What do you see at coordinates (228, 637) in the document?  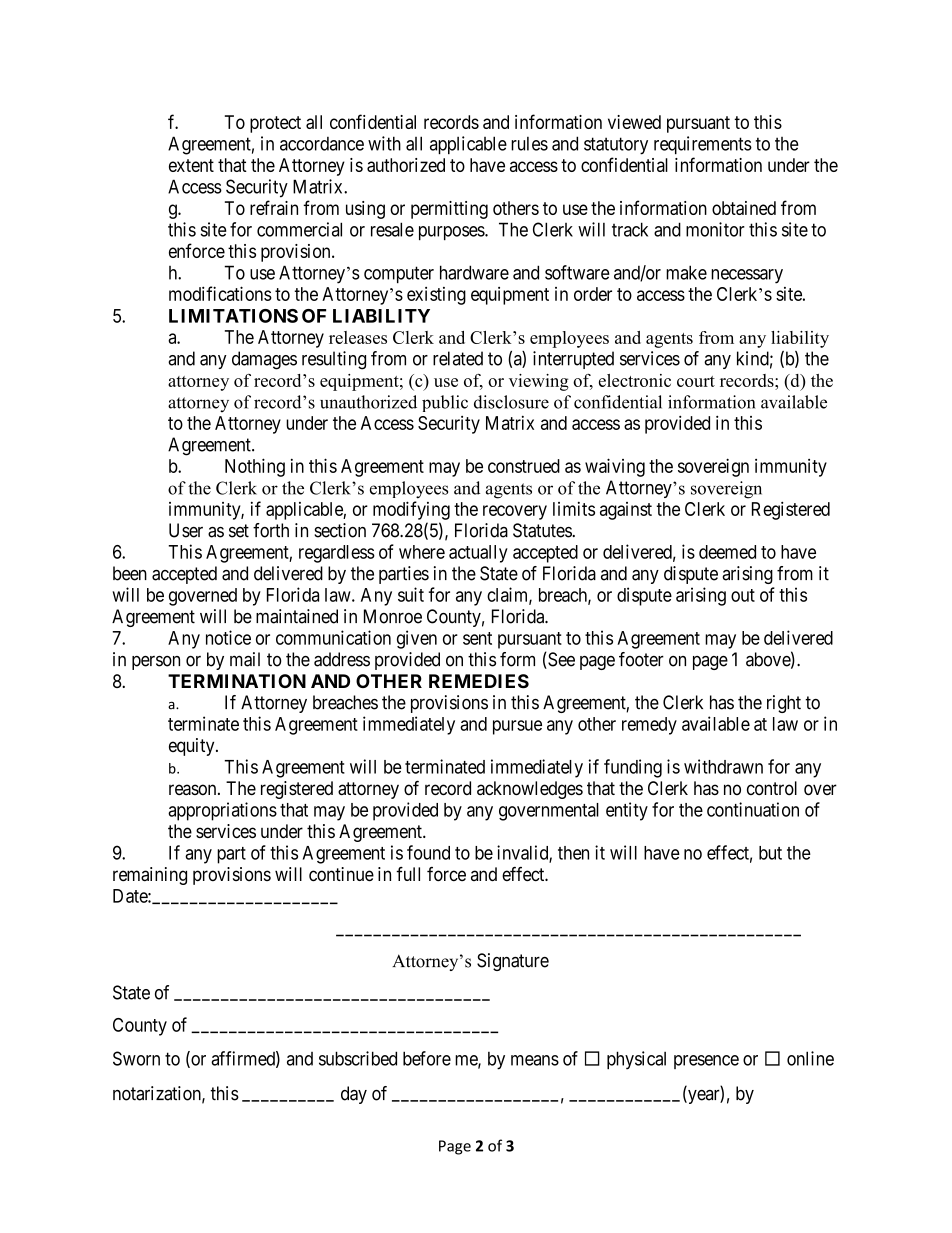 I see `notice` at bounding box center [228, 637].
